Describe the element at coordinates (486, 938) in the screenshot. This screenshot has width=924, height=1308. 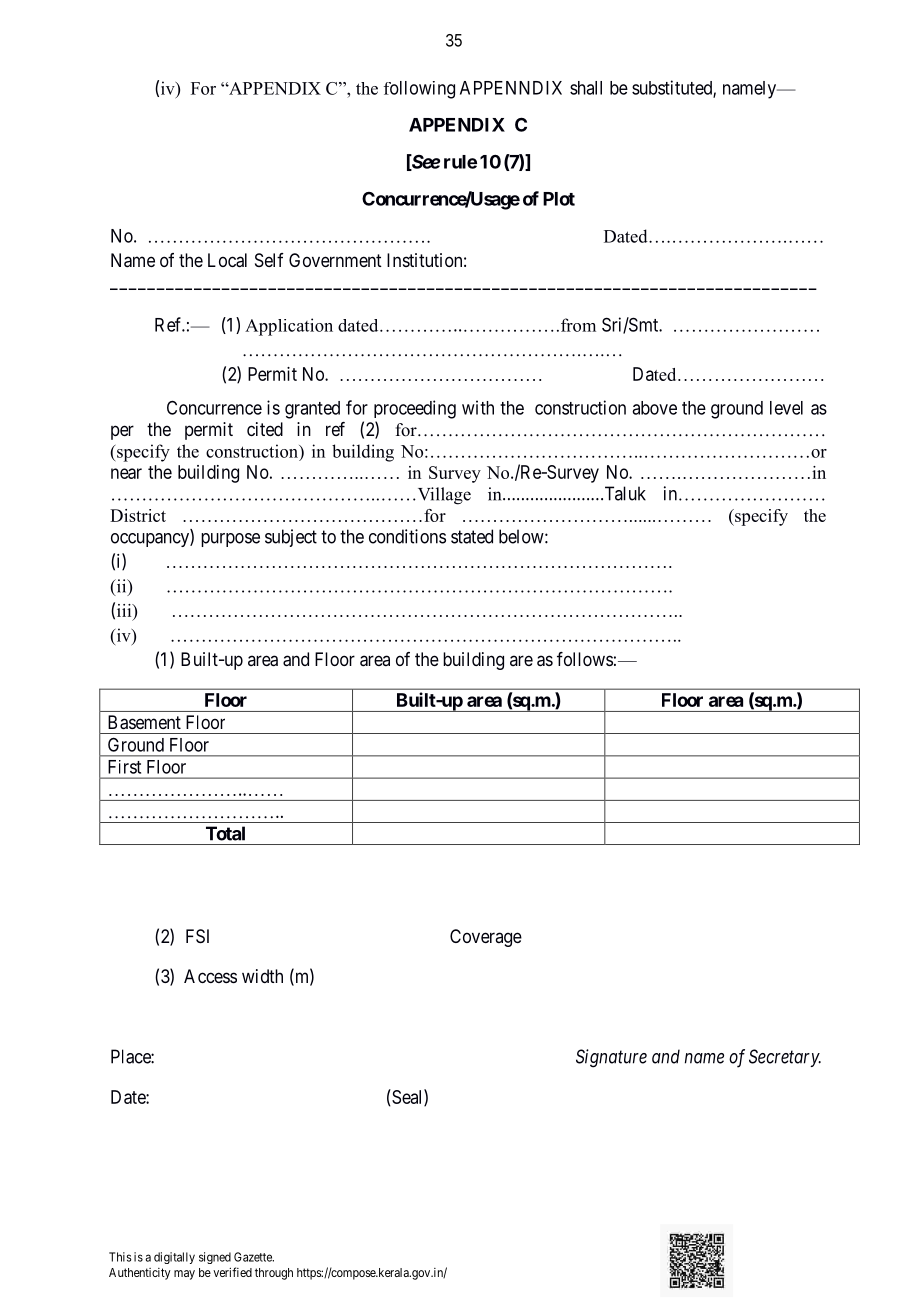
I see `Coverage` at that location.
